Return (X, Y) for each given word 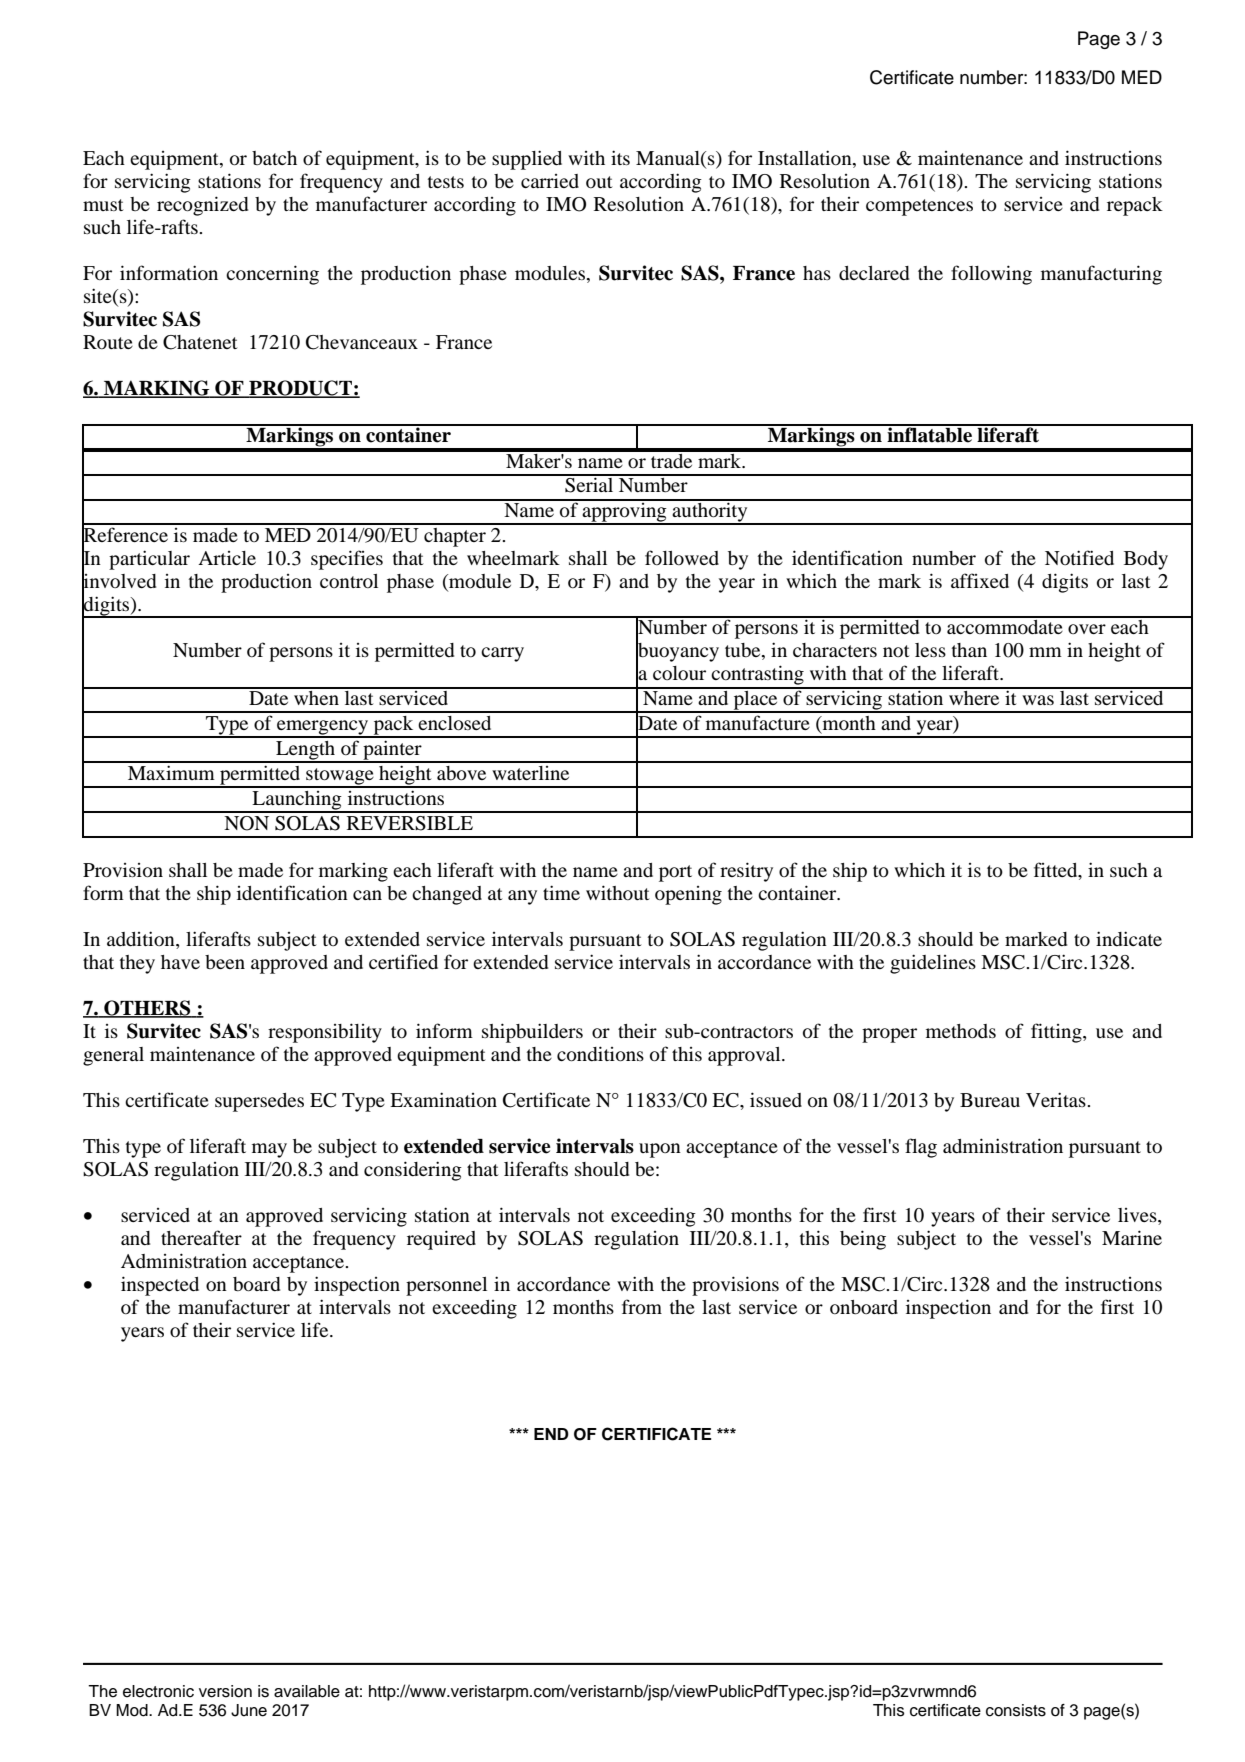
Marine (1132, 1237)
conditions (600, 1054)
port (675, 873)
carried (550, 181)
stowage (340, 777)
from (642, 1307)
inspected (160, 1286)
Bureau (990, 1100)
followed (682, 557)
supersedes (259, 1102)
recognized (202, 206)
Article (227, 558)
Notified (1079, 557)
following (991, 275)
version (225, 1691)
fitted (1057, 869)
